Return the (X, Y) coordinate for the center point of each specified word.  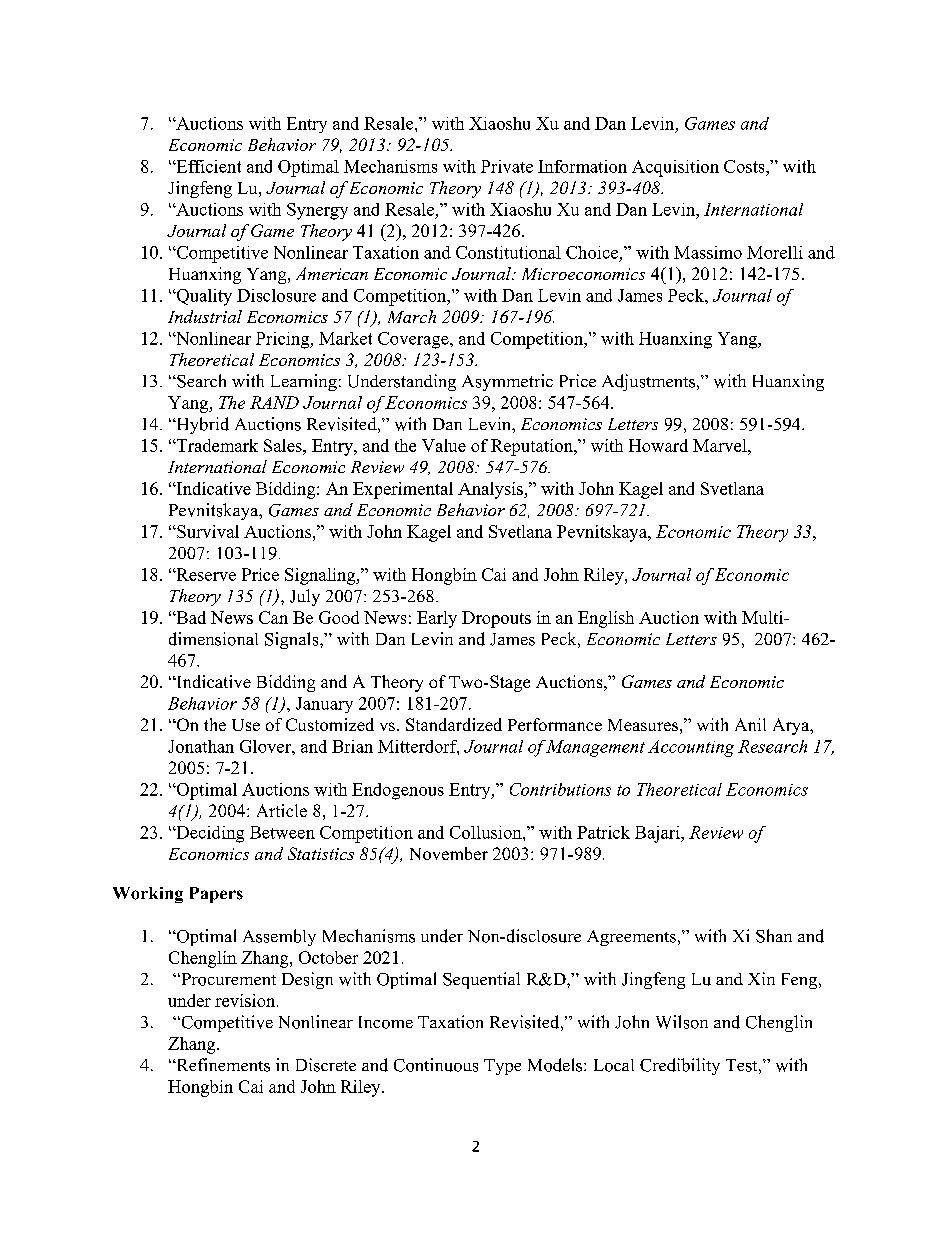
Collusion (487, 832)
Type (502, 1067)
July (305, 597)
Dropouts (496, 619)
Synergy (317, 211)
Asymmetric (507, 382)
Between (282, 832)
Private (507, 166)
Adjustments (650, 382)
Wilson (682, 1022)
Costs (745, 166)
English (606, 619)
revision (246, 1000)
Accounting (691, 748)
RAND (274, 402)
